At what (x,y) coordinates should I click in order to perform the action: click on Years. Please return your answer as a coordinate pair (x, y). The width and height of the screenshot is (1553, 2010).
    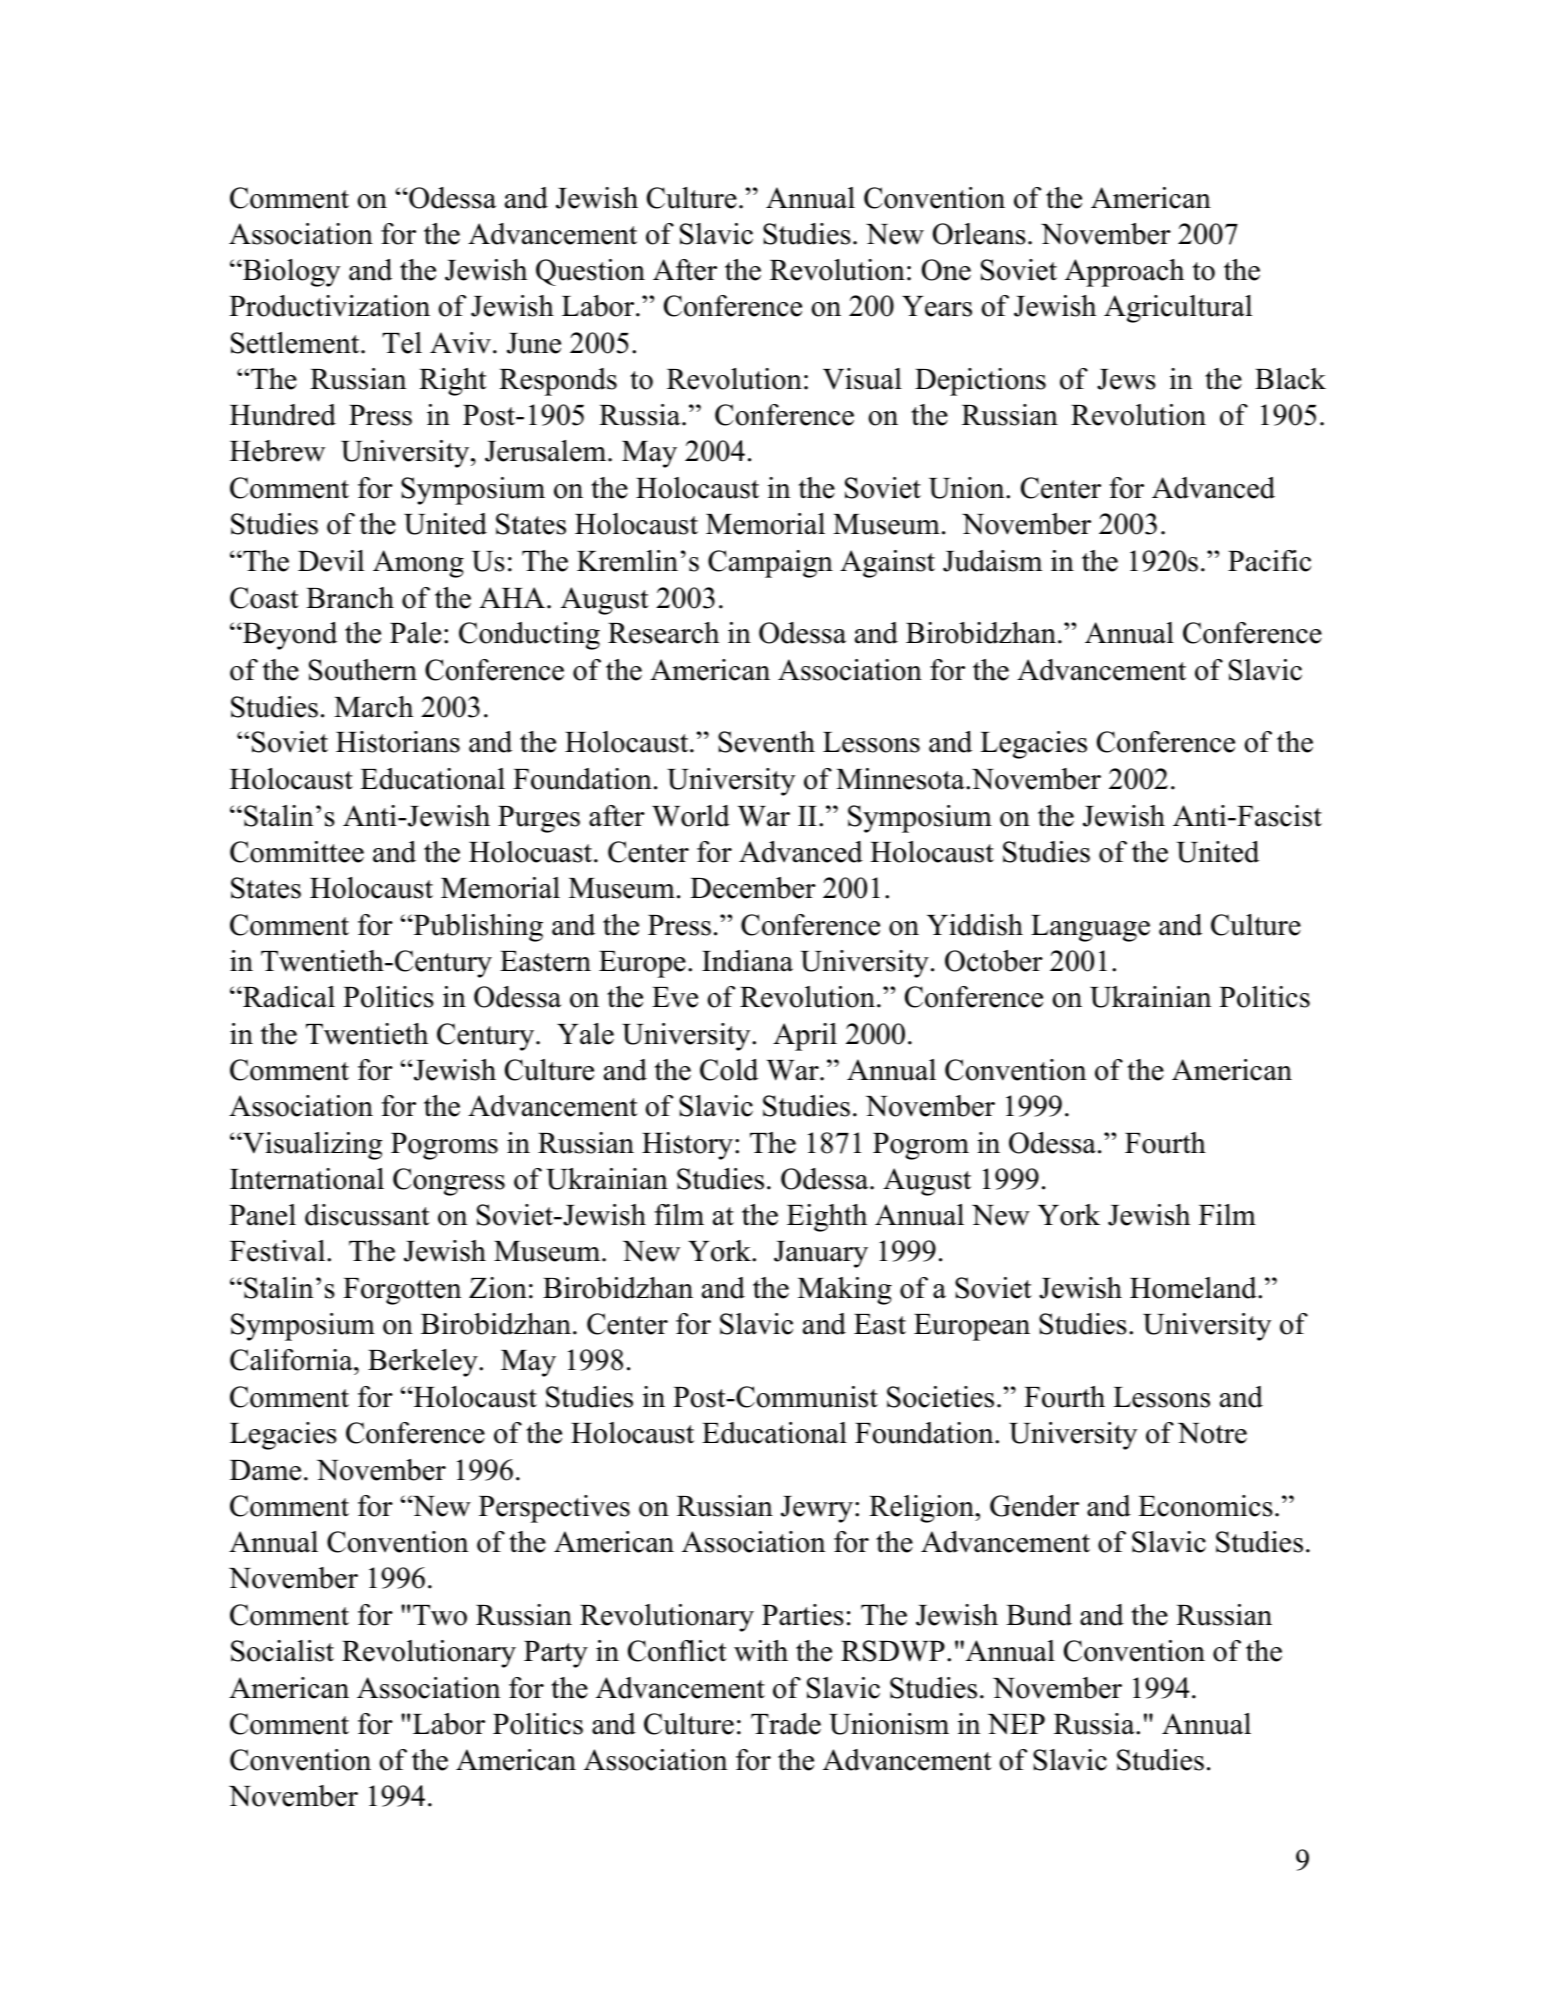
    Looking at the image, I should click on (937, 306).
